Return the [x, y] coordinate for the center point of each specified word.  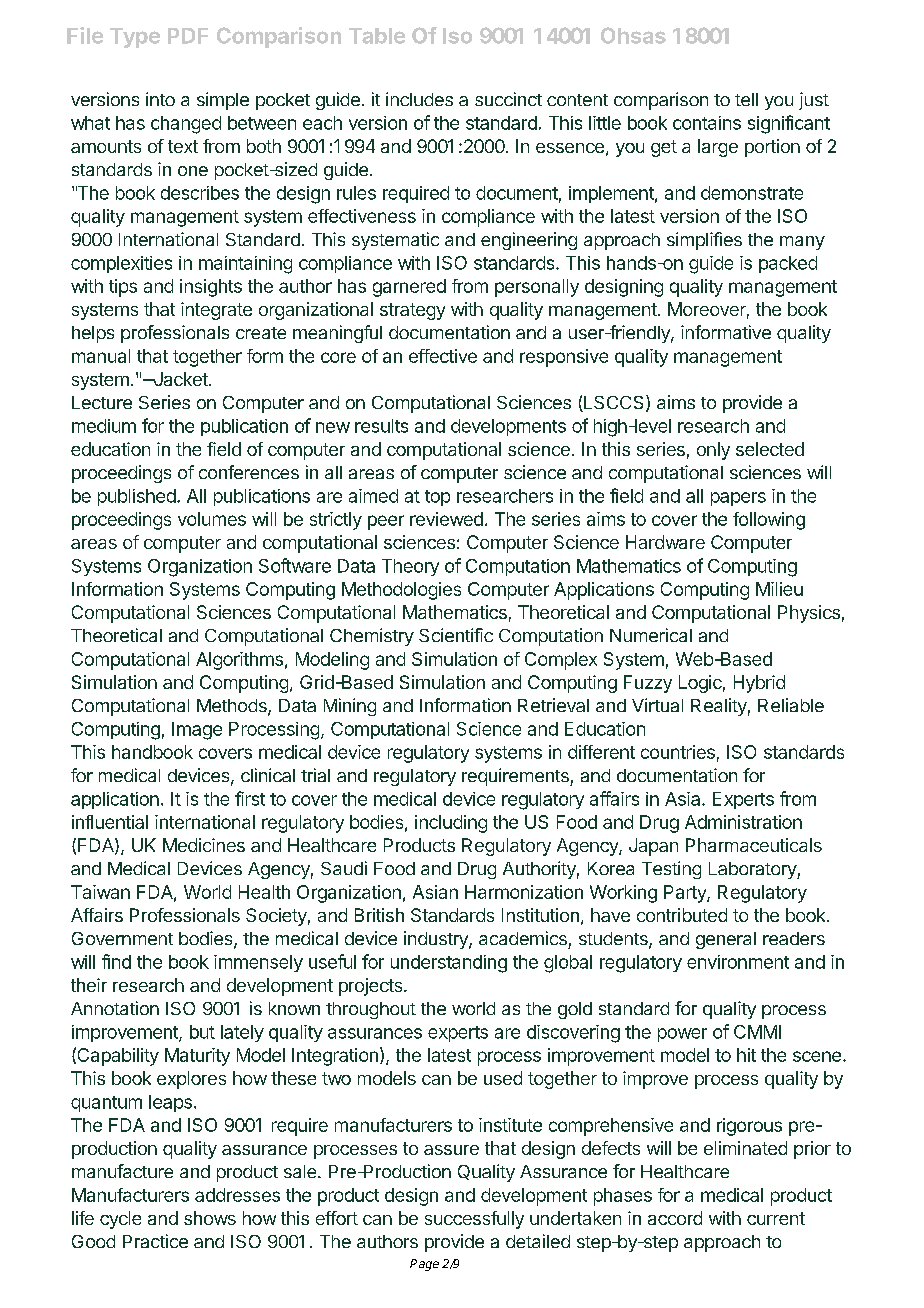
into [160, 99]
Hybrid [759, 684]
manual [101, 356]
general [726, 940]
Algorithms [239, 661]
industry [437, 940]
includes [419, 99]
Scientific [456, 635]
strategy [412, 311]
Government [122, 938]
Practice [155, 1241]
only [713, 451]
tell [746, 99]
